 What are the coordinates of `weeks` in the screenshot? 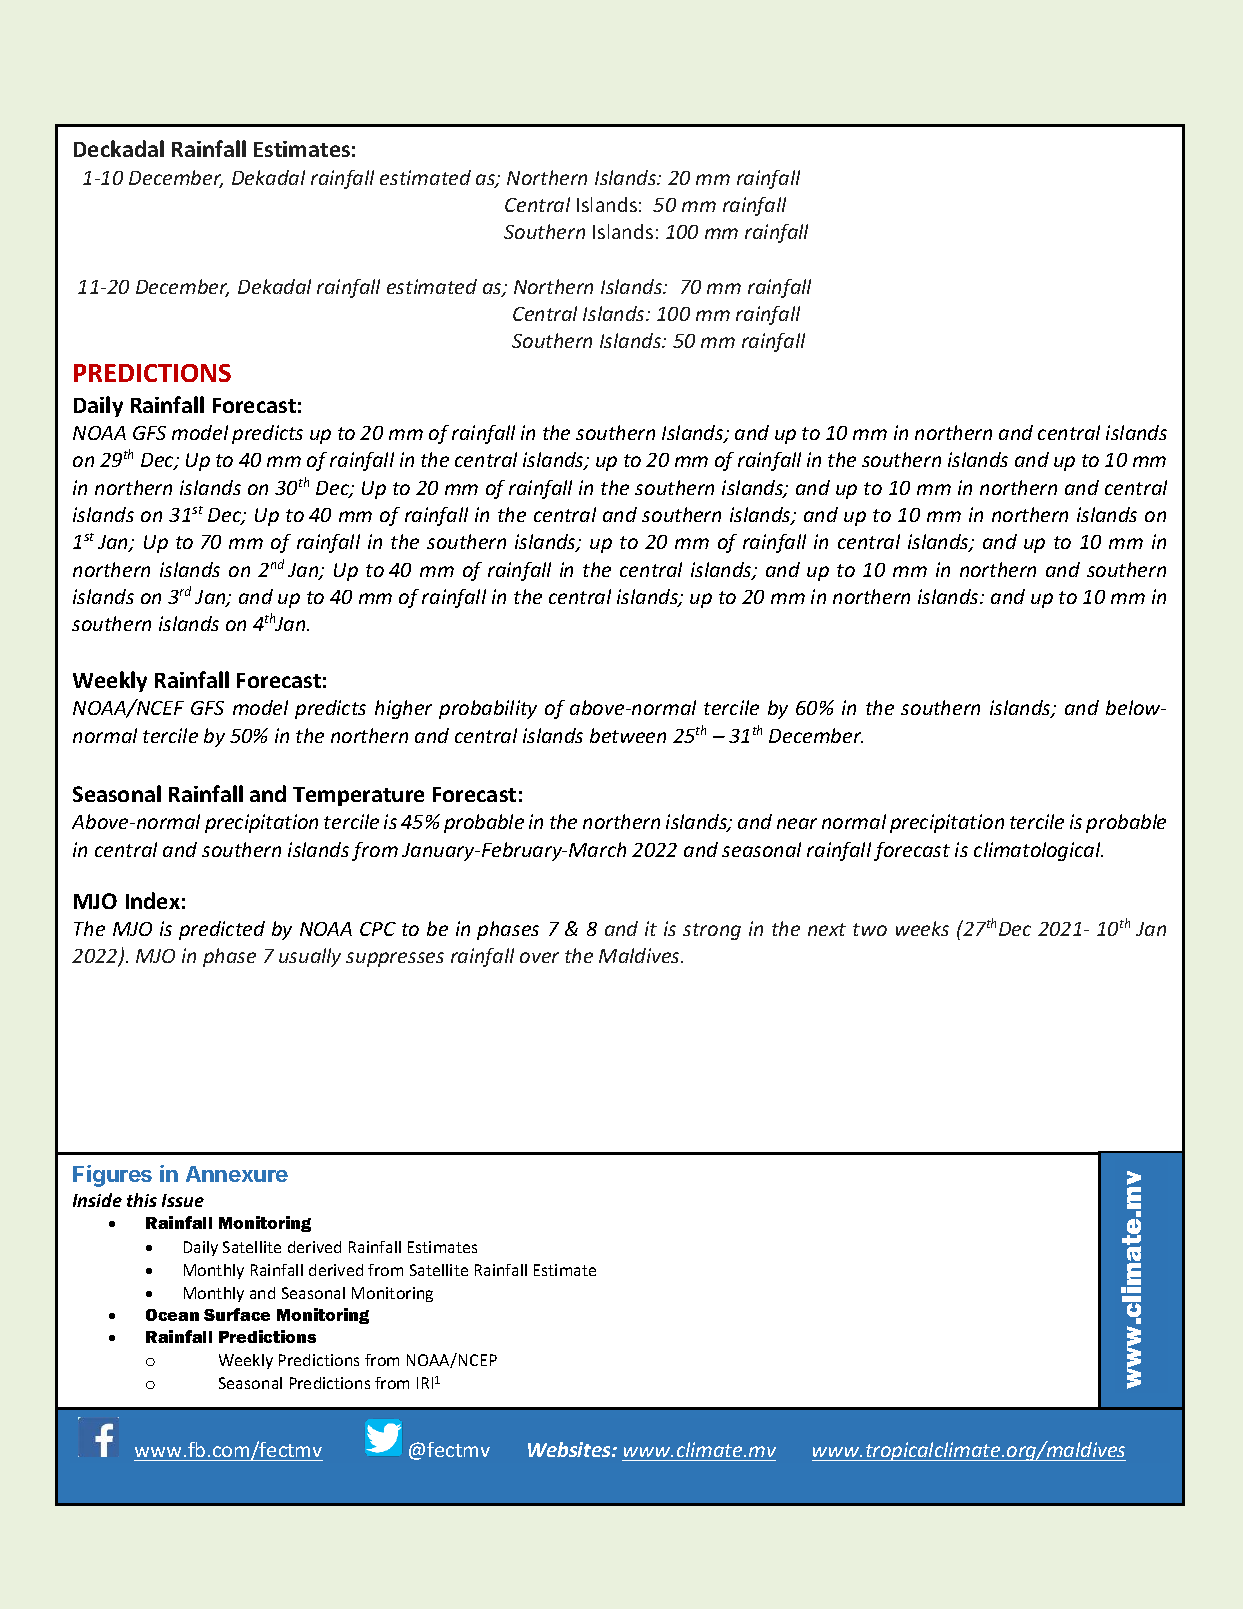 It's located at (922, 928).
